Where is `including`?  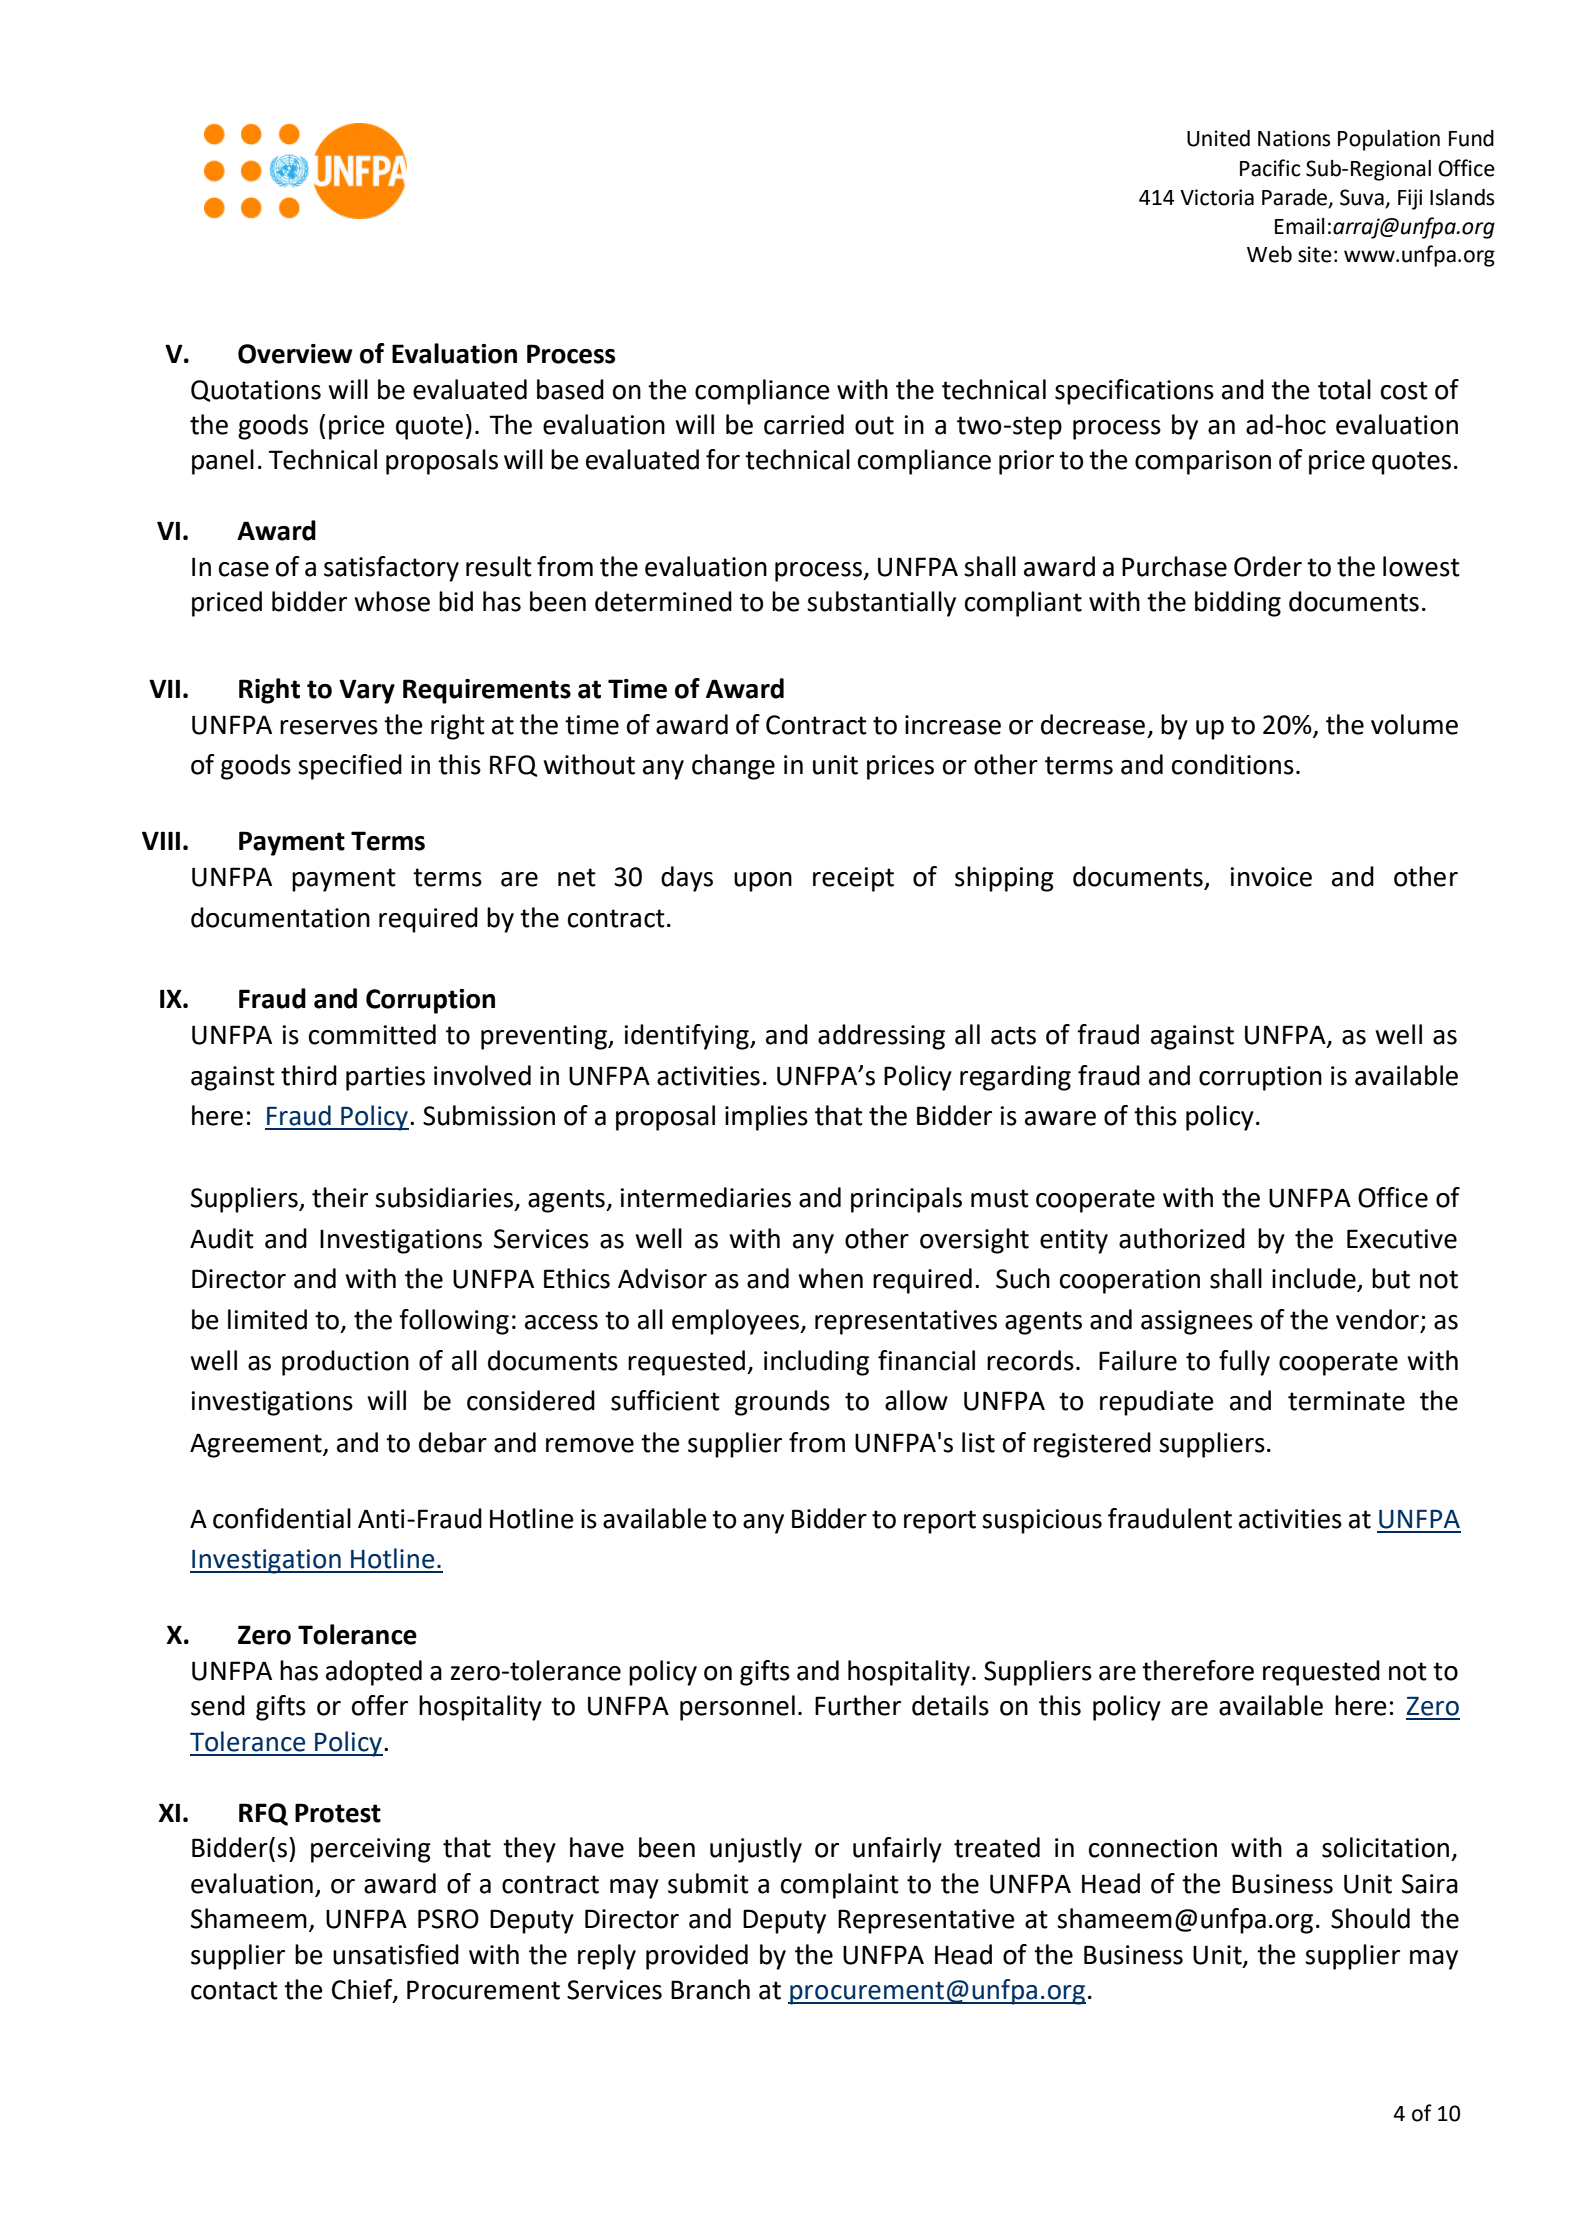
including is located at coordinates (816, 1363).
